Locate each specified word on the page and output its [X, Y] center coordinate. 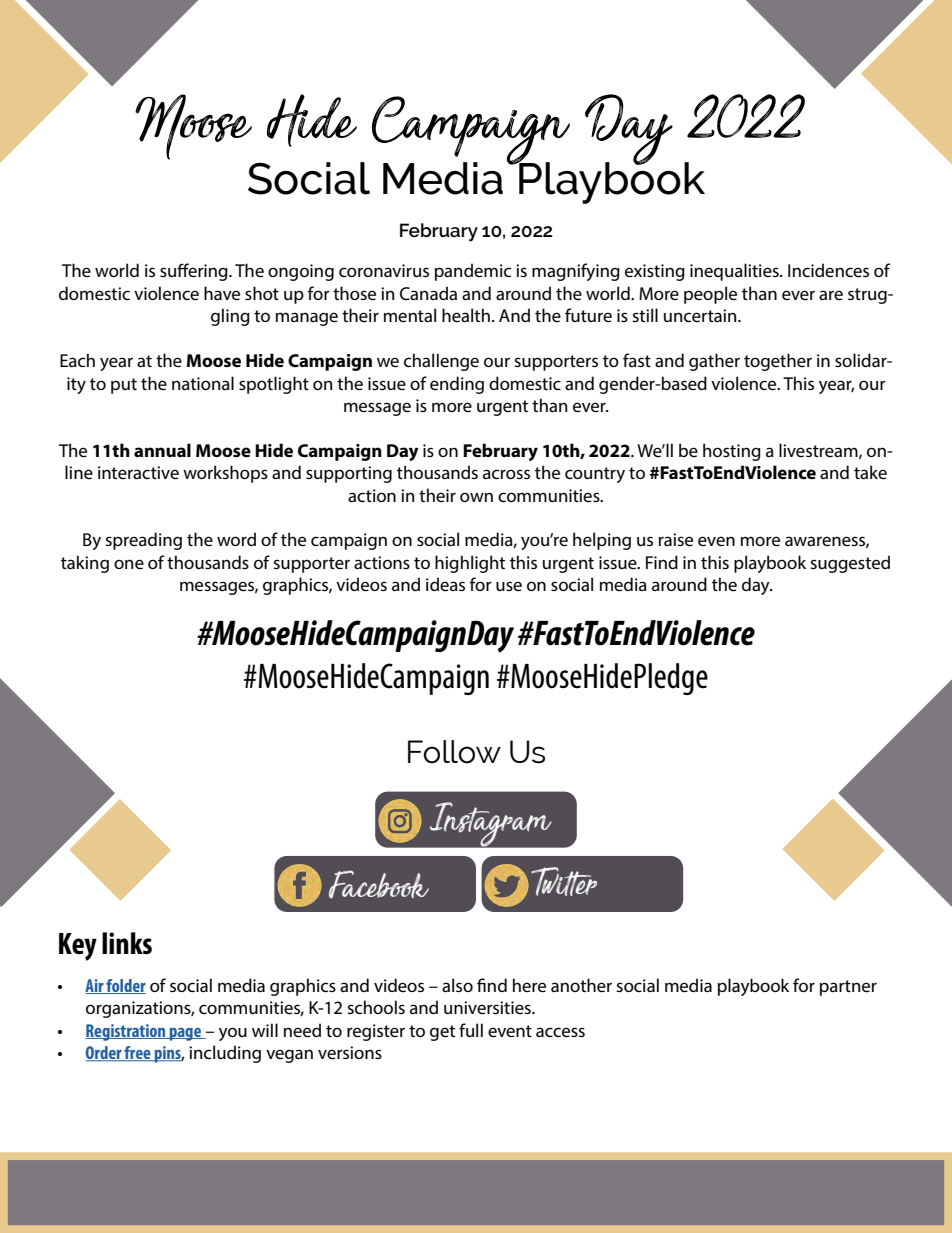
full [471, 1030]
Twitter [564, 881]
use [509, 586]
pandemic [473, 272]
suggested [850, 564]
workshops [225, 474]
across [506, 474]
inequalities [735, 272]
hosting [732, 452]
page [185, 1034]
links [127, 943]
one [129, 564]
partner [848, 988]
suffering [195, 272]
